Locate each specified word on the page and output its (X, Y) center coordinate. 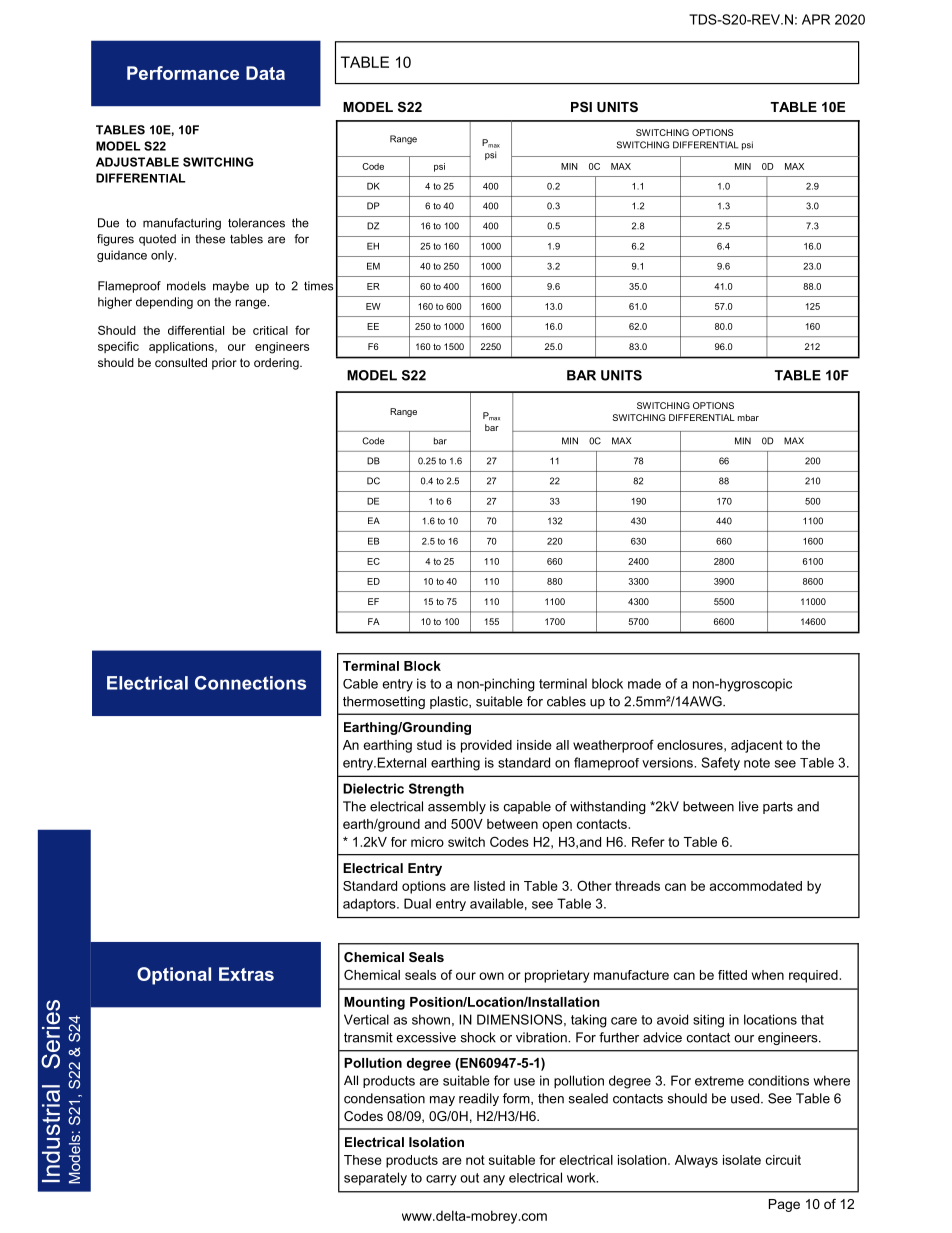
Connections (250, 683)
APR (816, 19)
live (749, 806)
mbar (748, 417)
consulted (181, 362)
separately (375, 1179)
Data (265, 73)
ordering (277, 364)
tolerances (256, 223)
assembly (457, 807)
